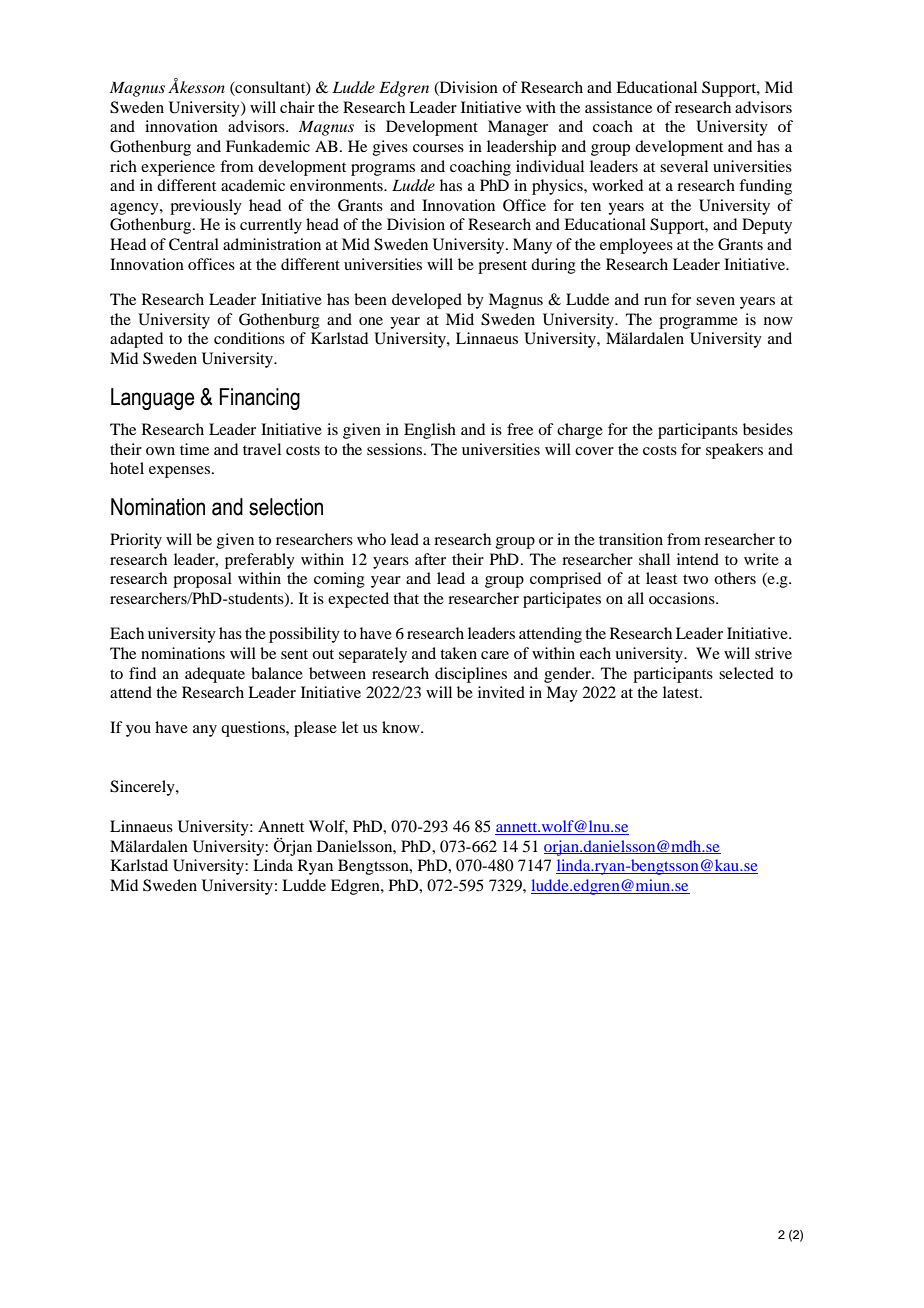 The width and height of the document is (924, 1308). I want to click on conditions, so click(249, 338).
